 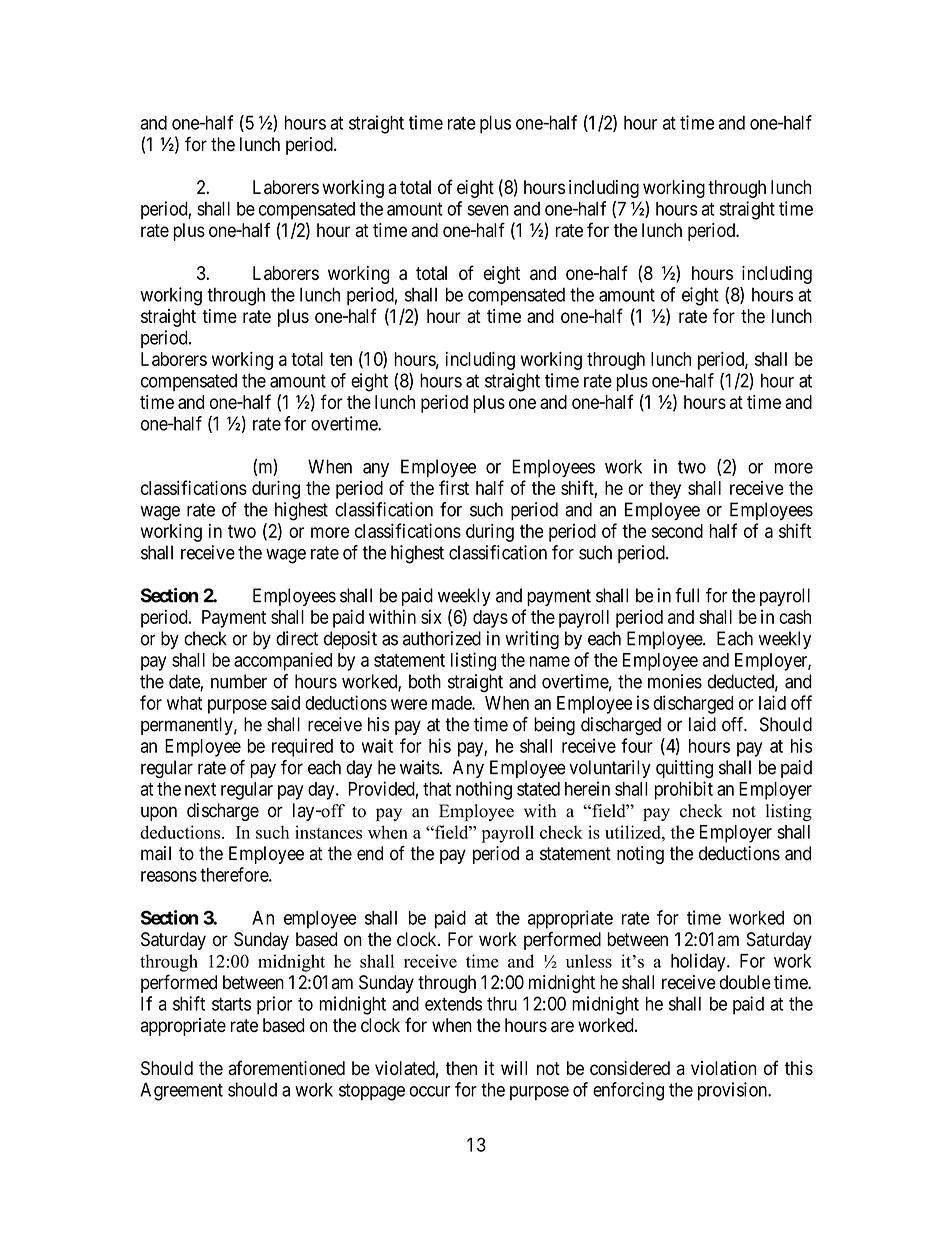 I want to click on they, so click(x=665, y=490).
